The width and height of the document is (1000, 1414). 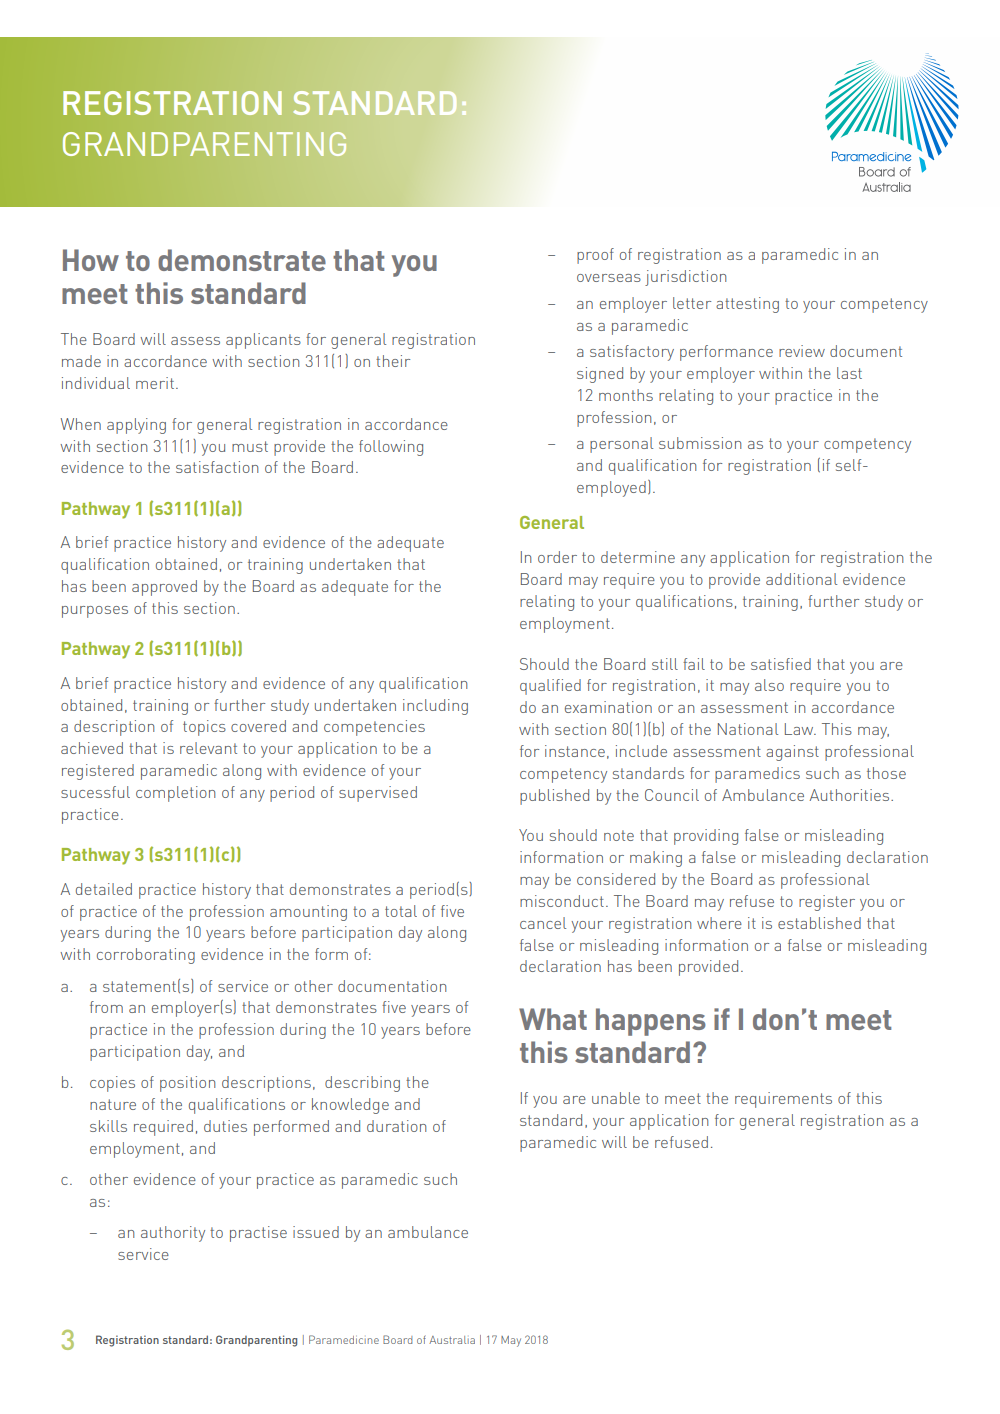 I want to click on cancel, so click(x=543, y=923).
